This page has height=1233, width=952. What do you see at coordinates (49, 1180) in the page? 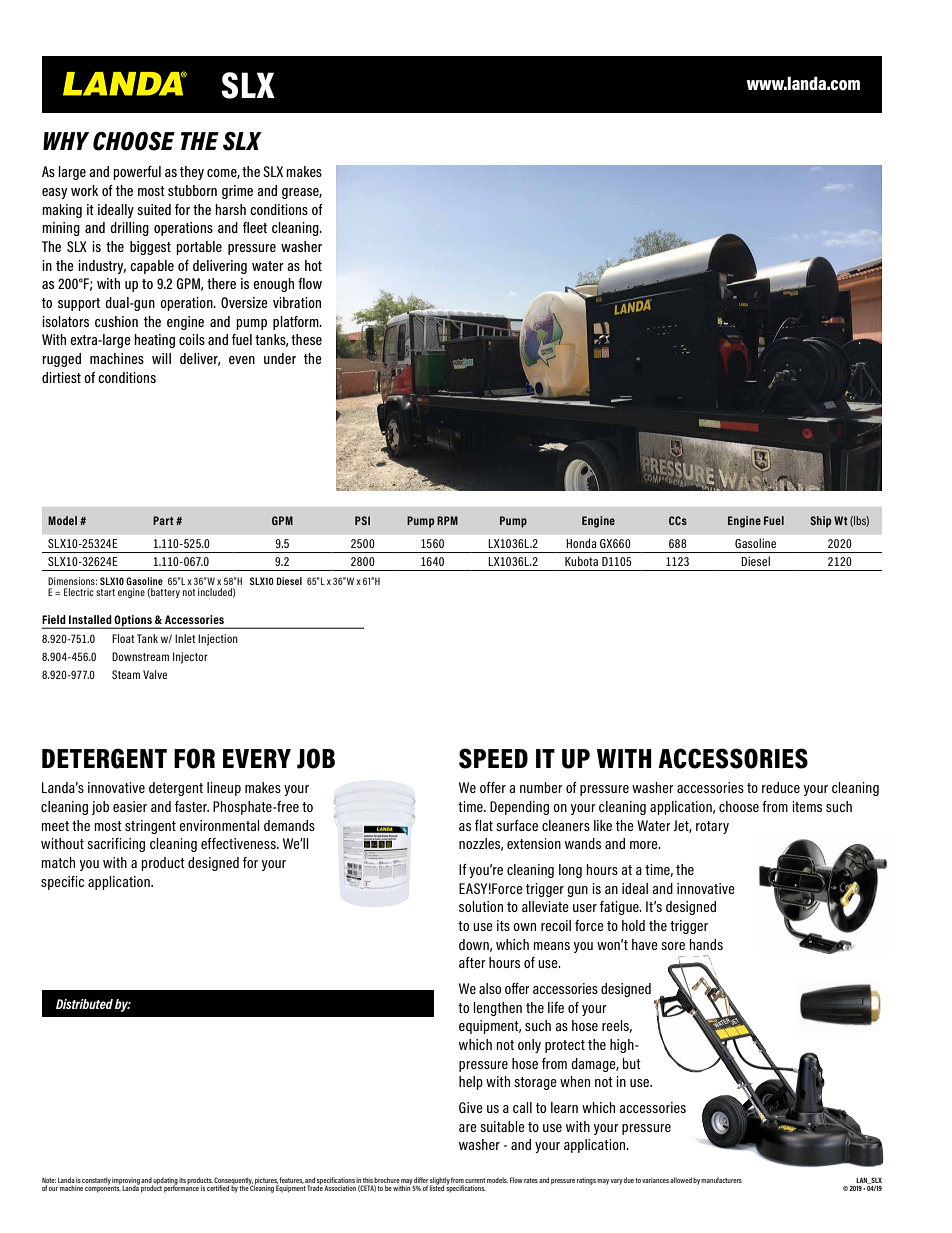
I see `Note` at bounding box center [49, 1180].
